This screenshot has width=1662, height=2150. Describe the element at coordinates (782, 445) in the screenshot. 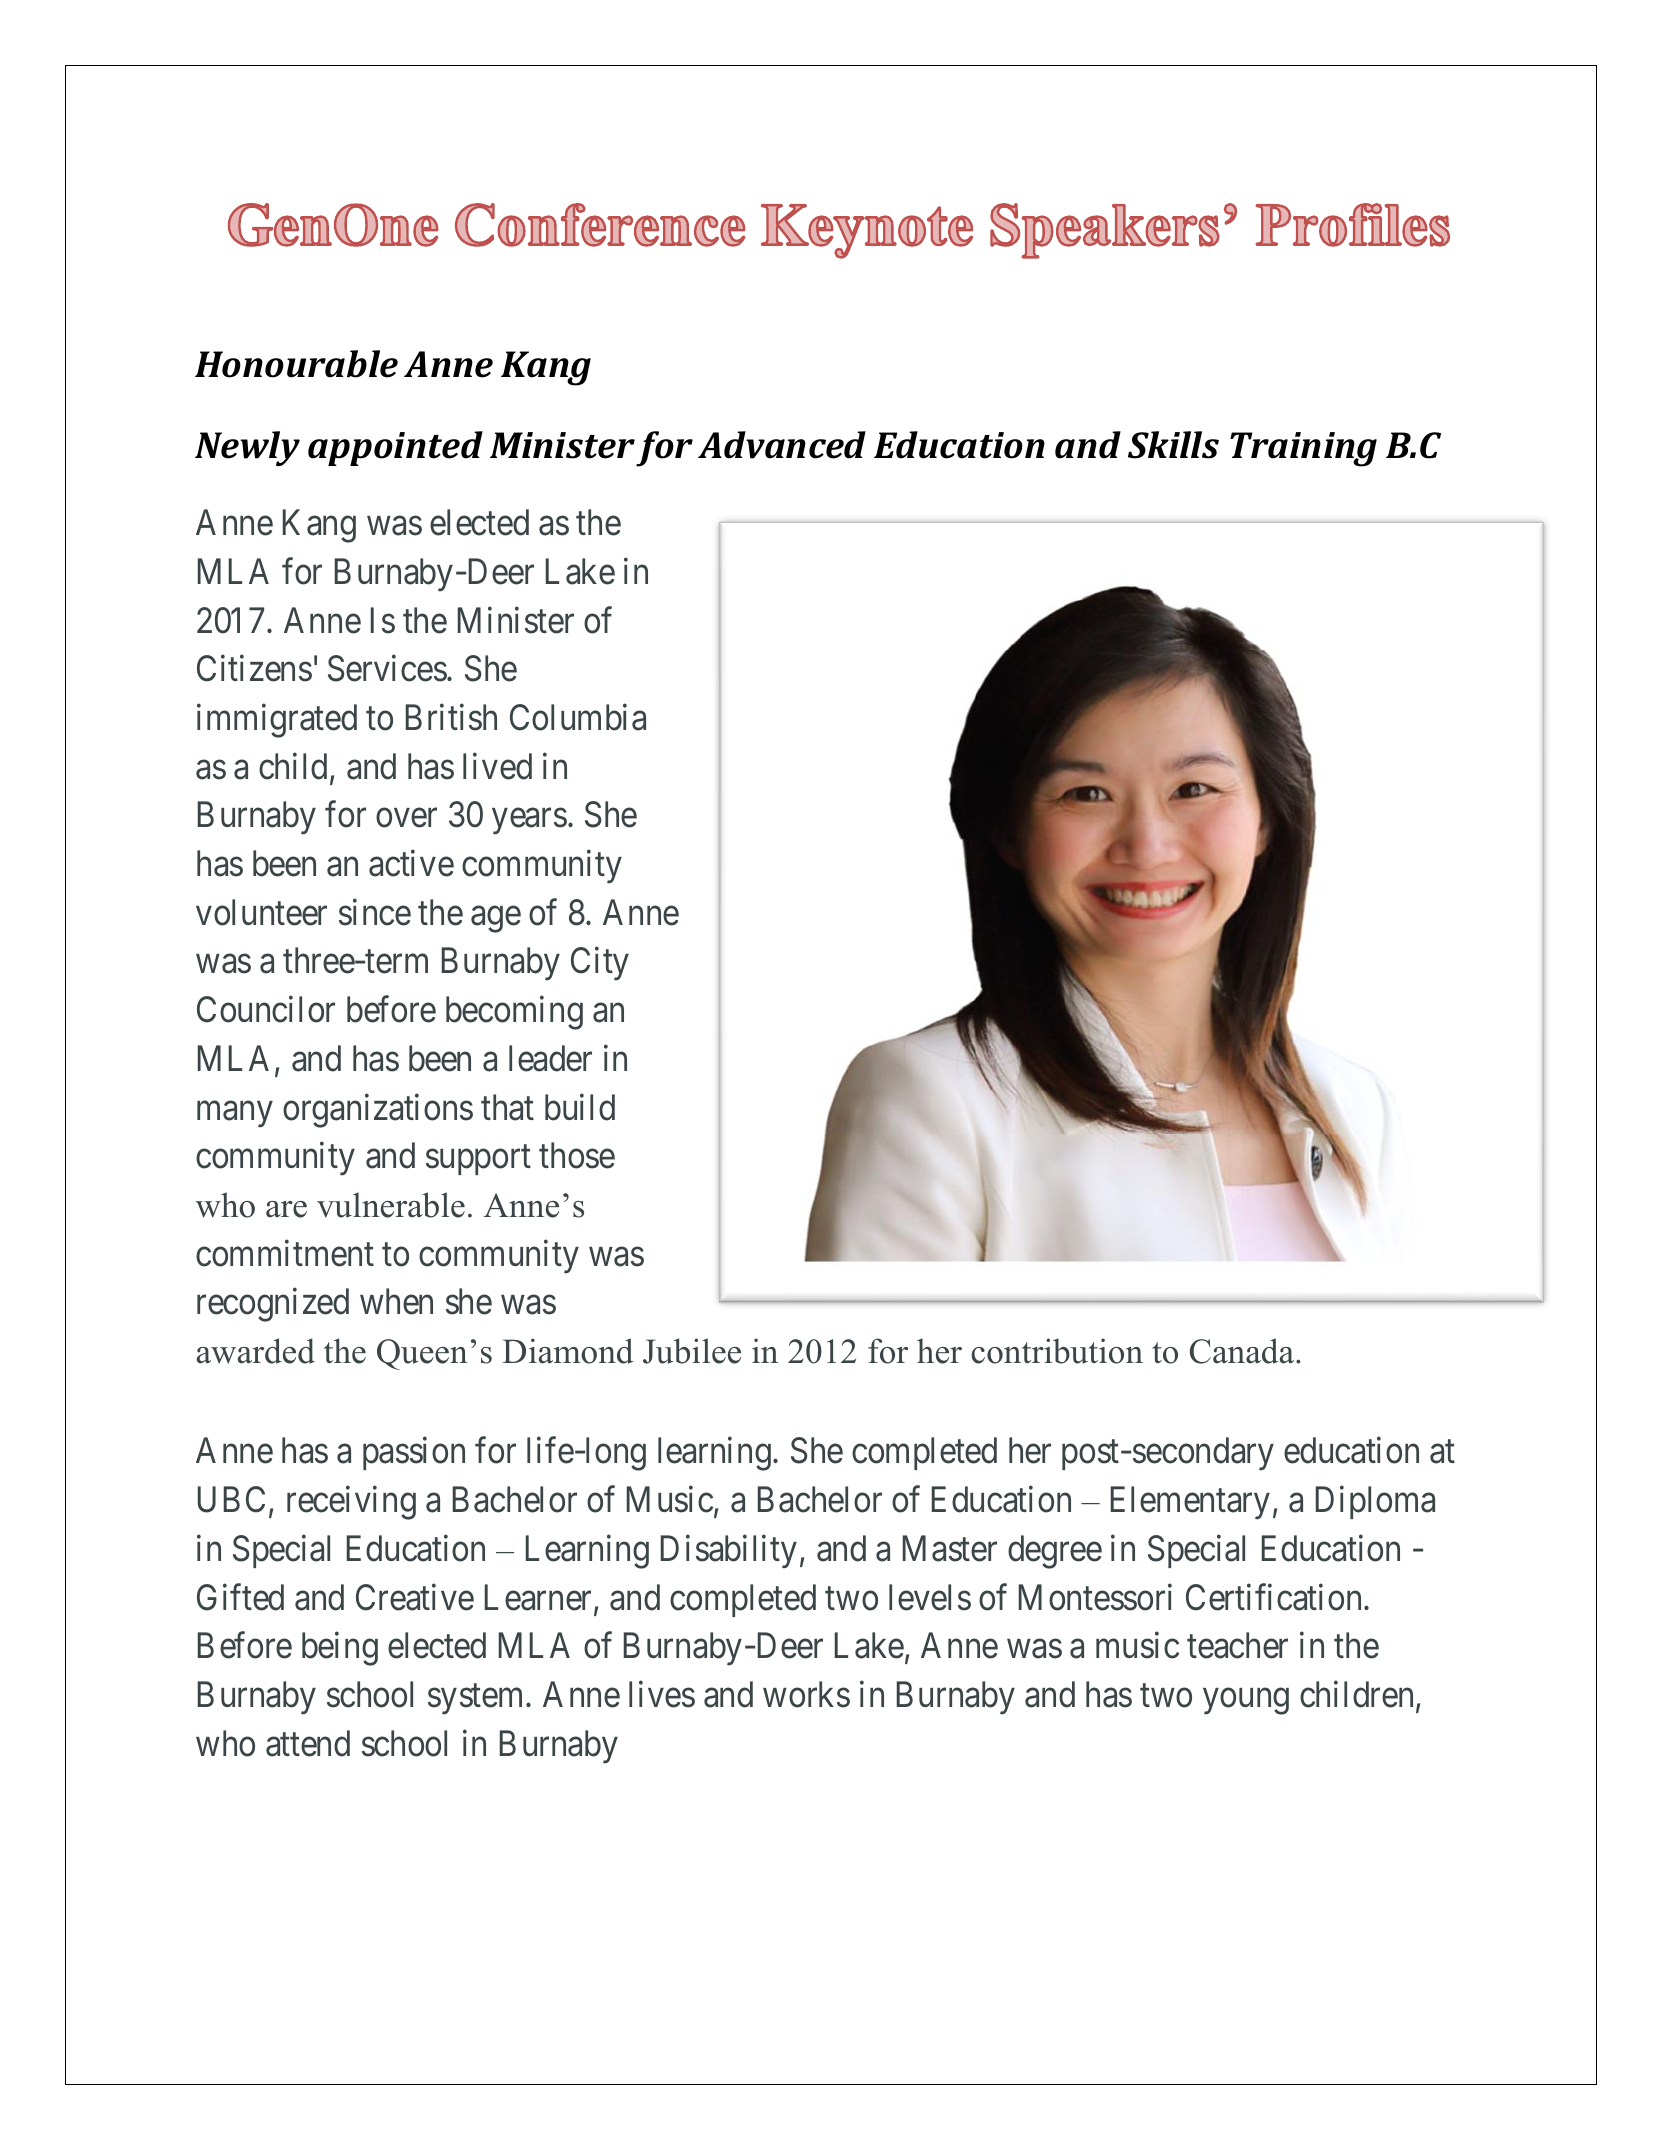

I see `Advanced` at that location.
